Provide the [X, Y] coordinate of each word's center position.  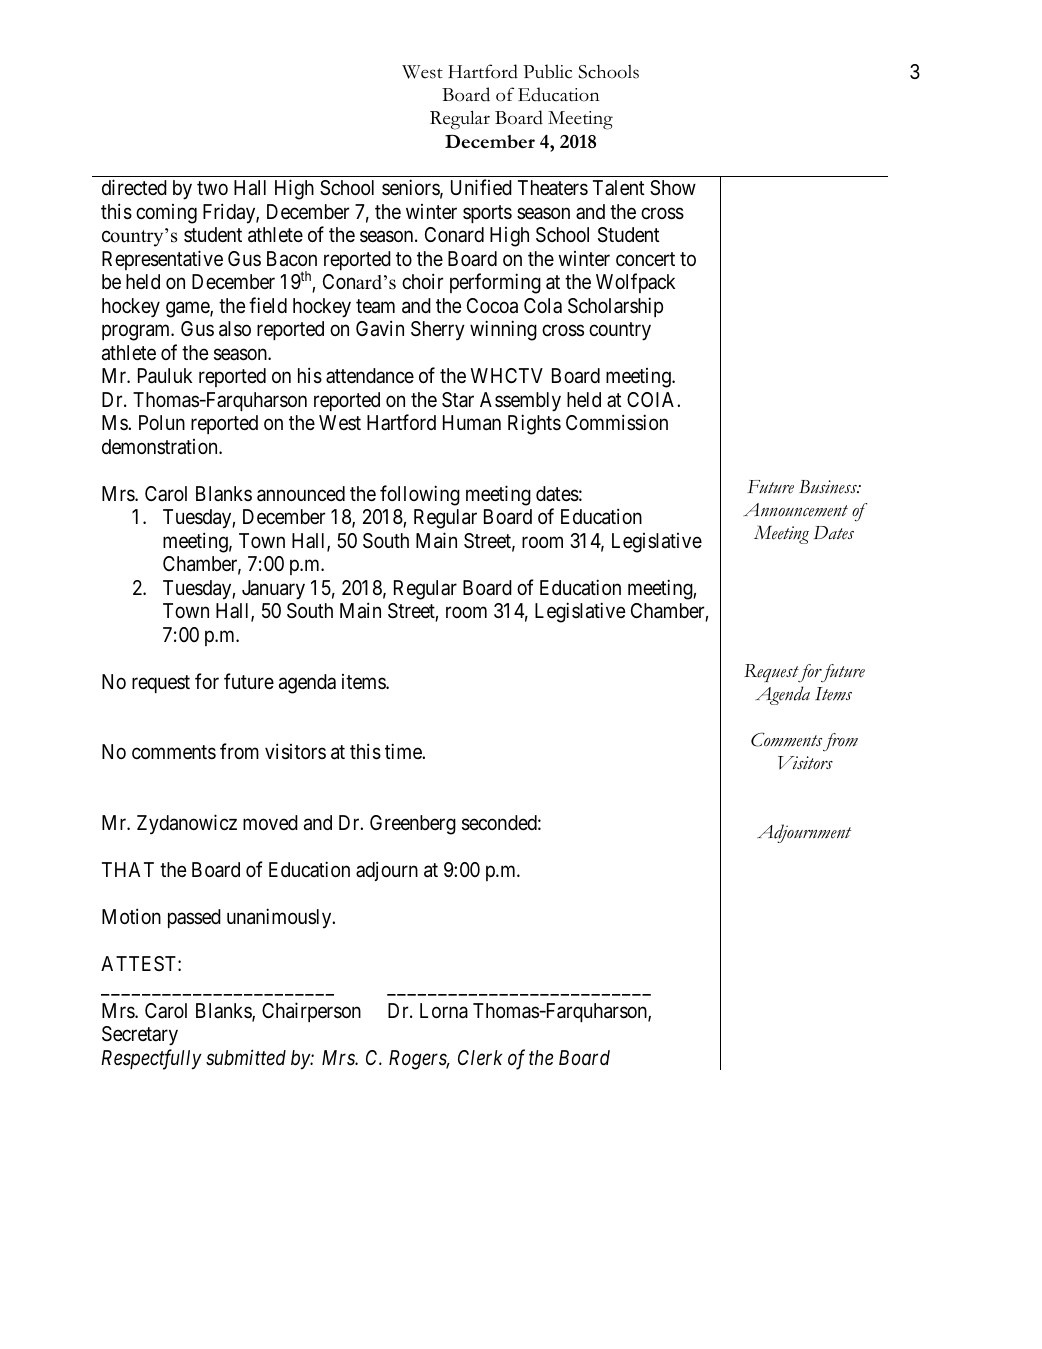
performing [495, 283]
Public [547, 71]
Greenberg [413, 825]
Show [673, 188]
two [212, 188]
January [273, 590]
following [420, 495]
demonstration [161, 447]
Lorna [444, 1011]
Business [829, 487]
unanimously [280, 918]
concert [645, 259]
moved [270, 822]
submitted [246, 1057]
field [268, 305]
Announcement [795, 510]
